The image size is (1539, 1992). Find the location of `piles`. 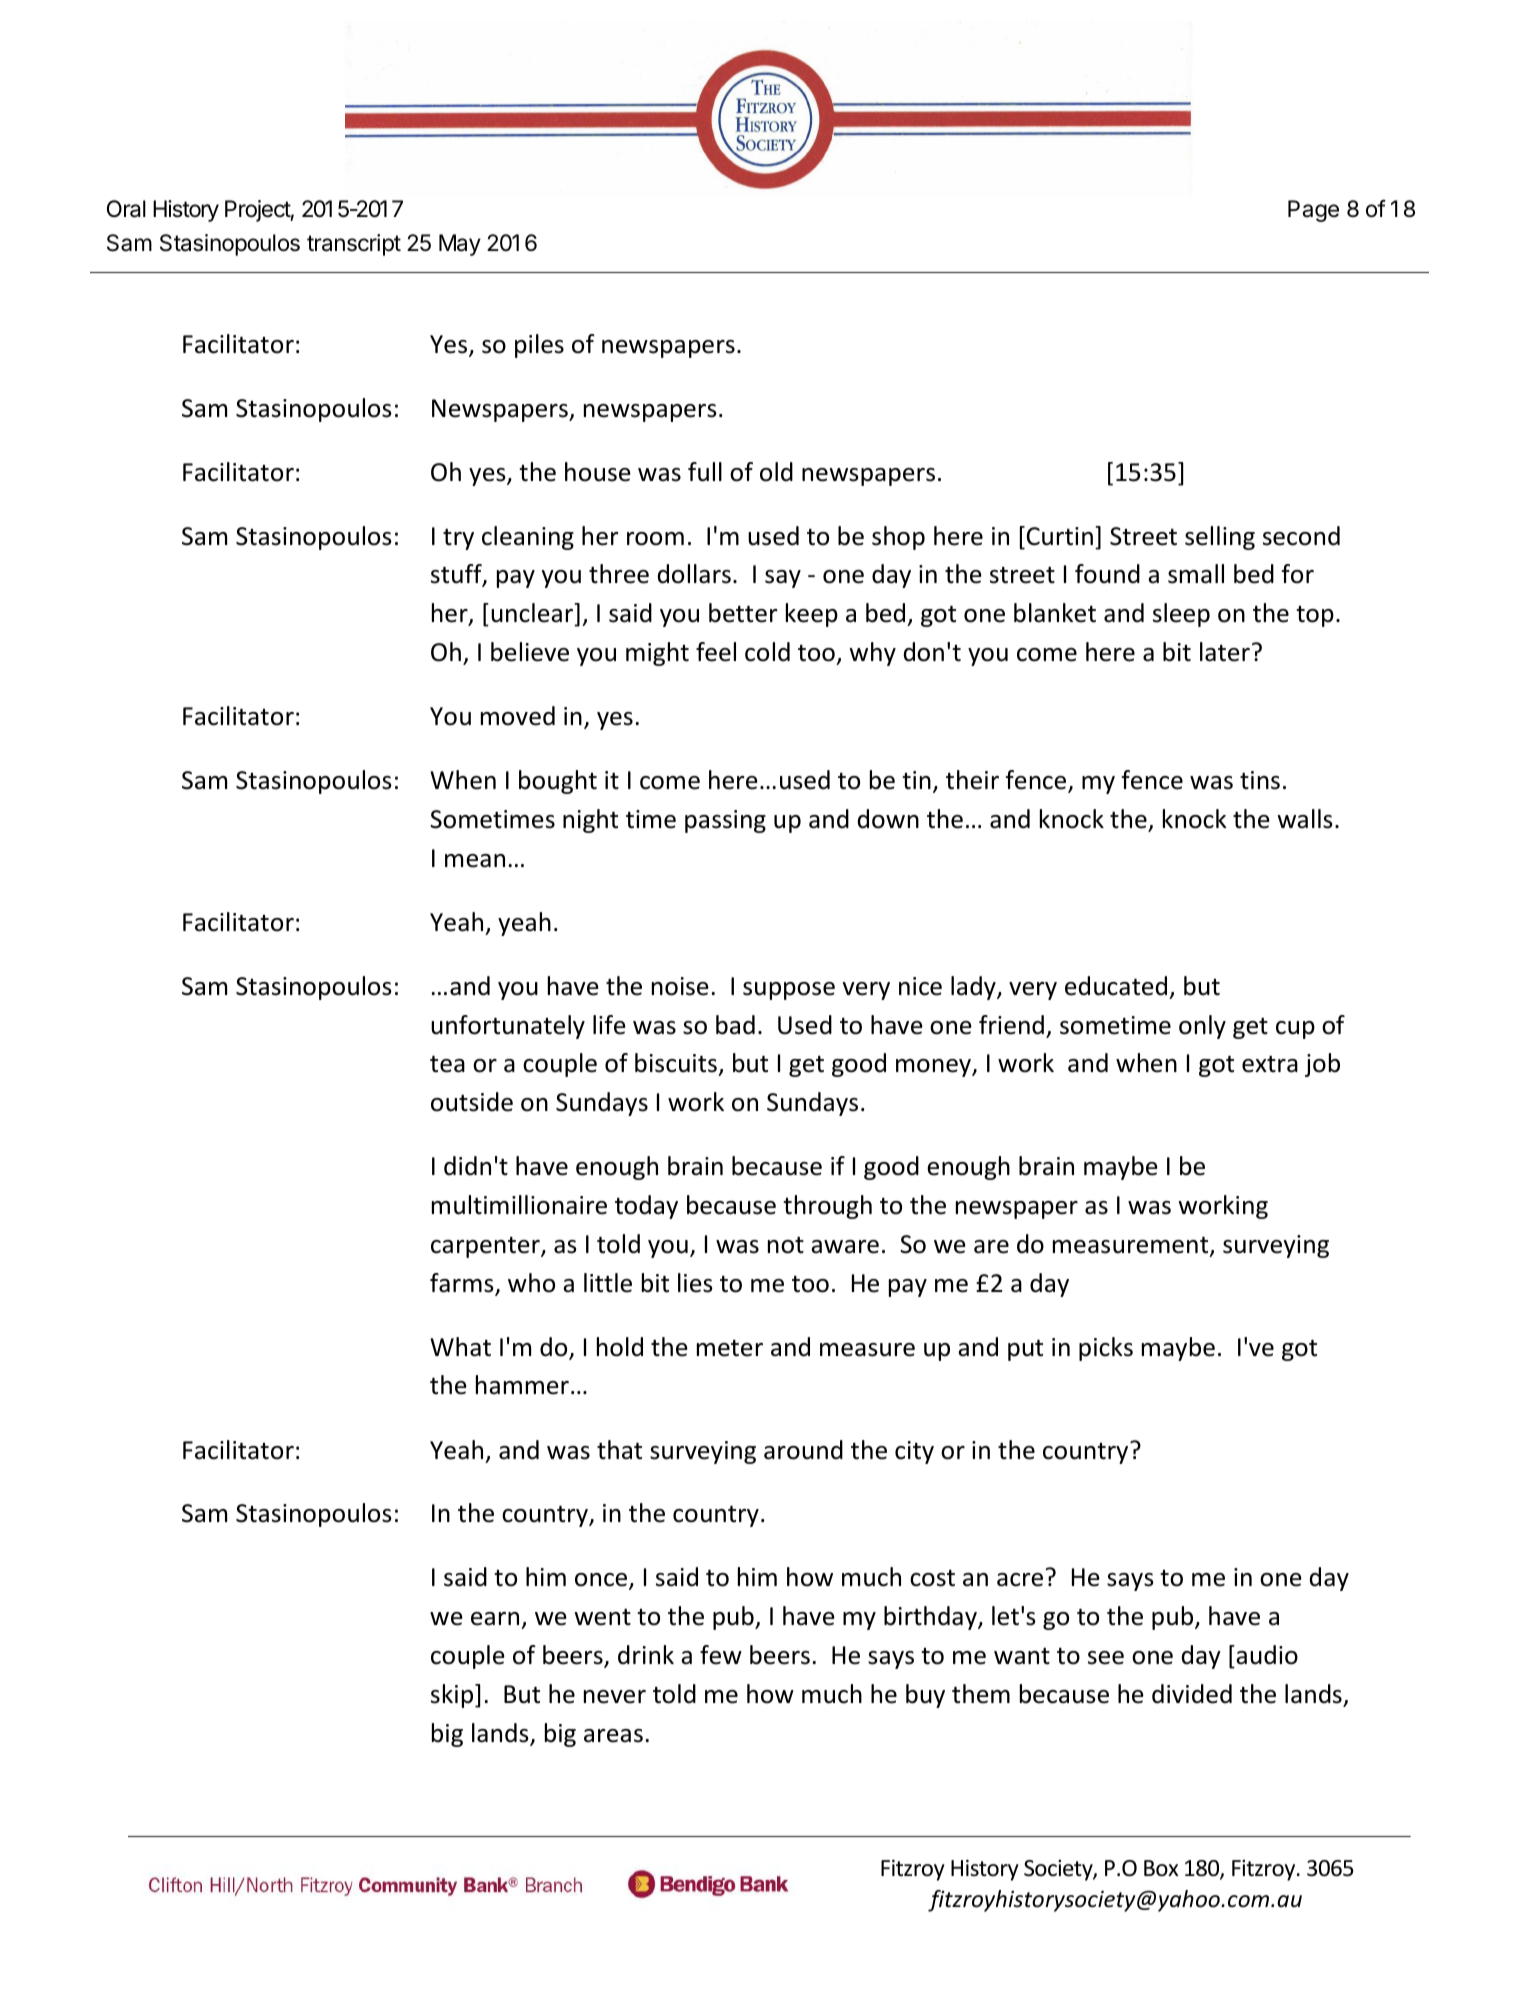

piles is located at coordinates (539, 346).
